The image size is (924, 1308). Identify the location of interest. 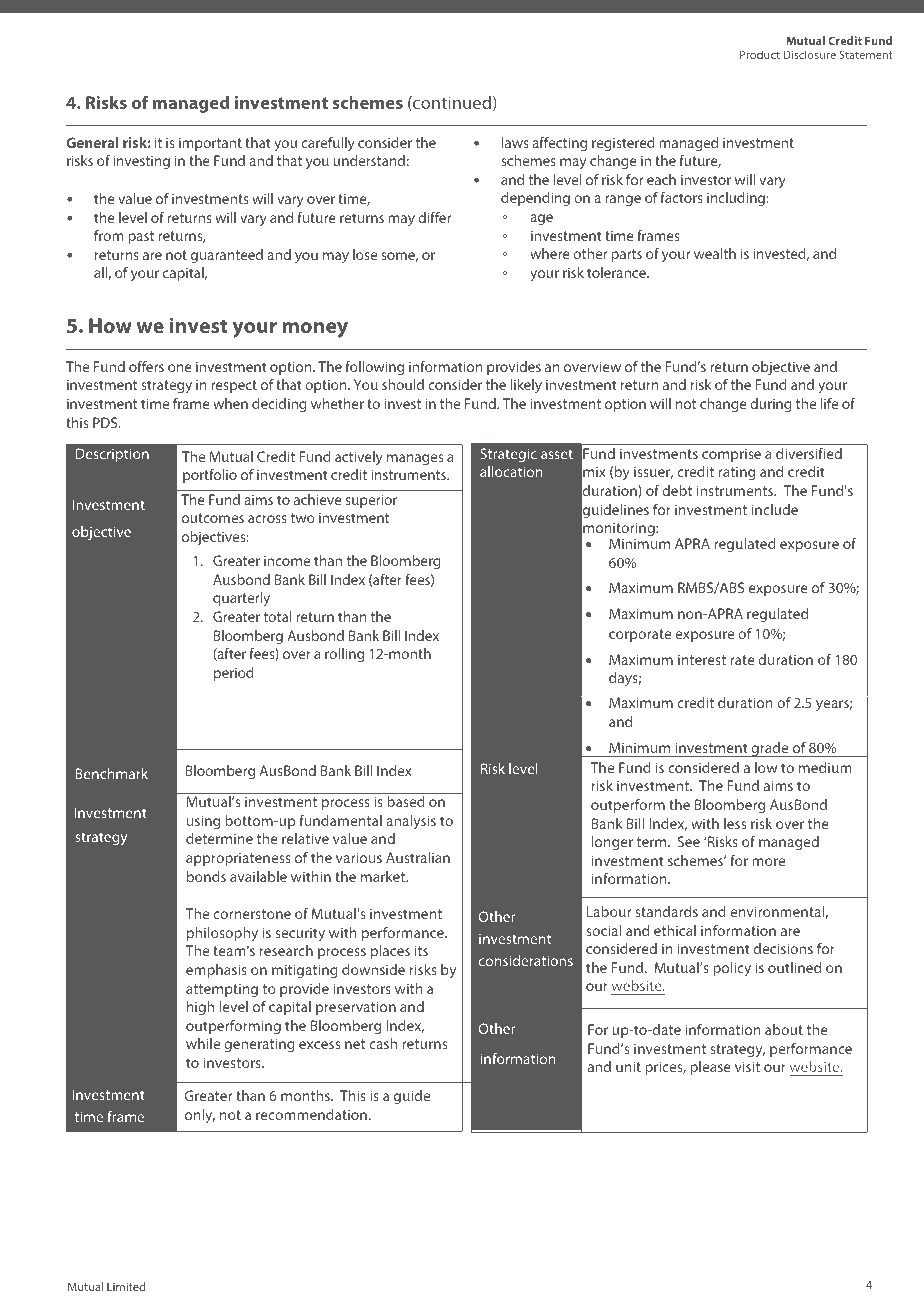
(702, 659).
